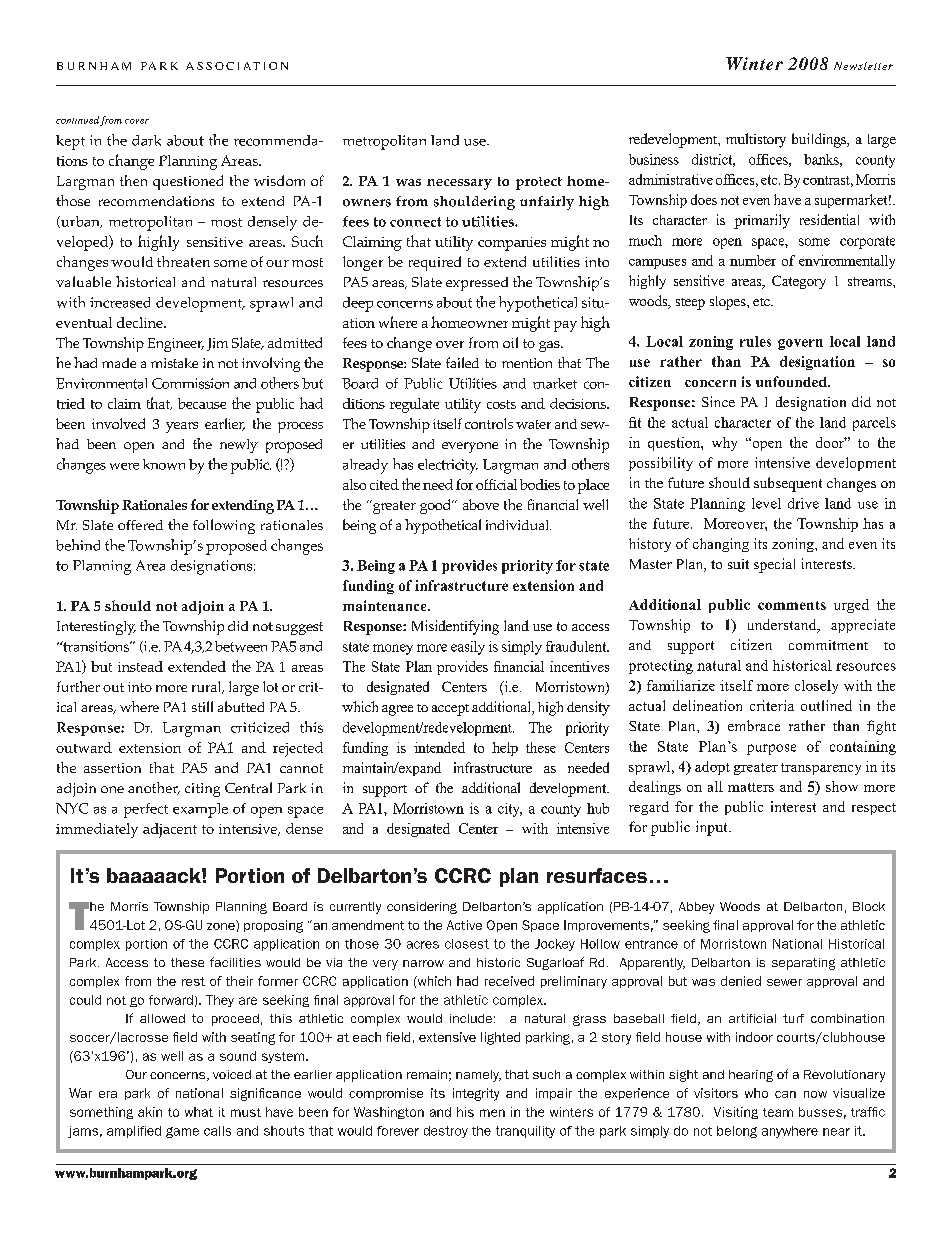 Image resolution: width=952 pixels, height=1233 pixels. I want to click on between, so click(241, 646).
